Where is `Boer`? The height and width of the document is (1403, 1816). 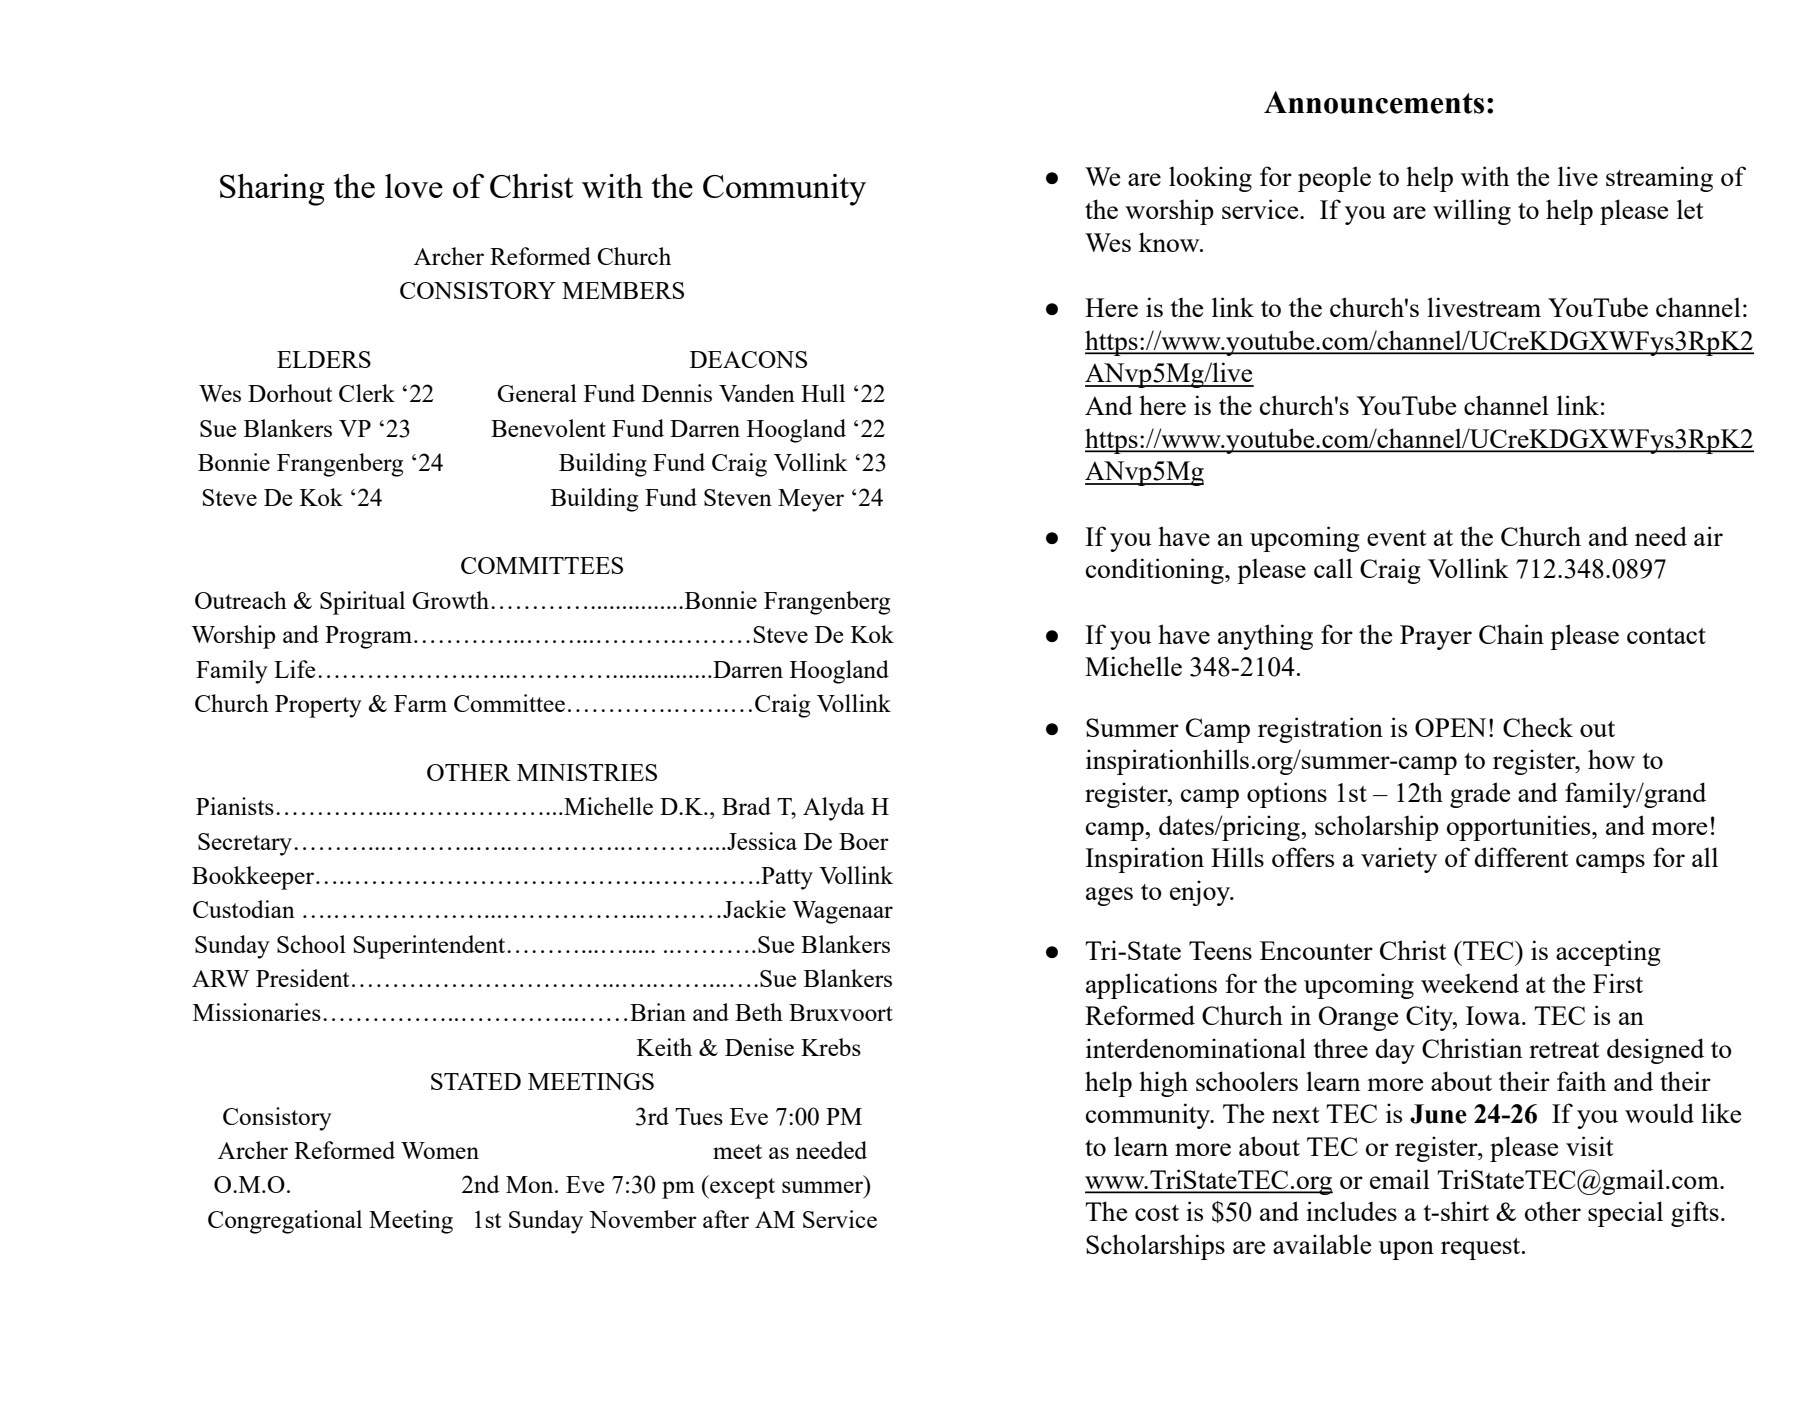
Boer is located at coordinates (864, 841).
